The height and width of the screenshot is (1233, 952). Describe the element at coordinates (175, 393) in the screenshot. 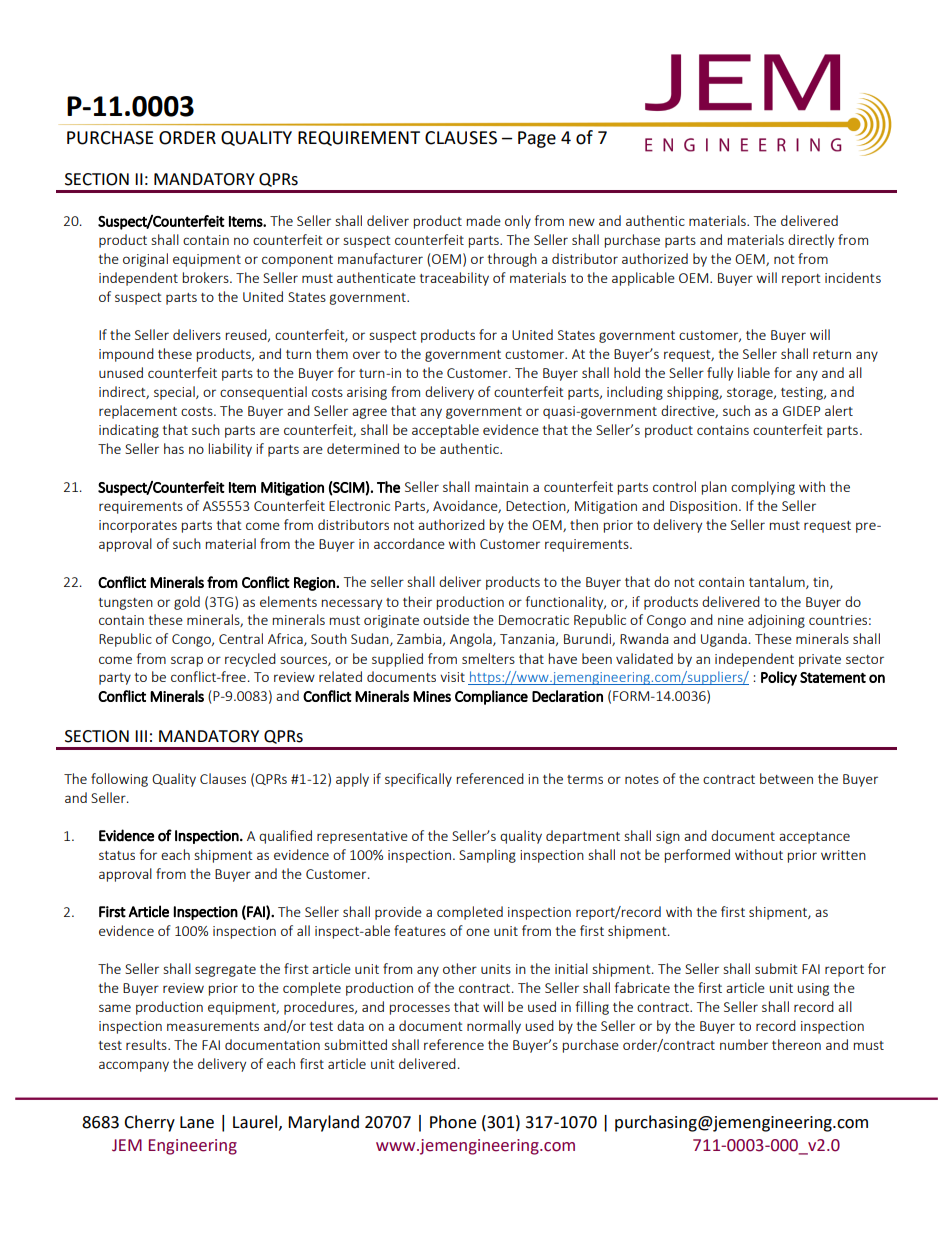

I see `special` at that location.
